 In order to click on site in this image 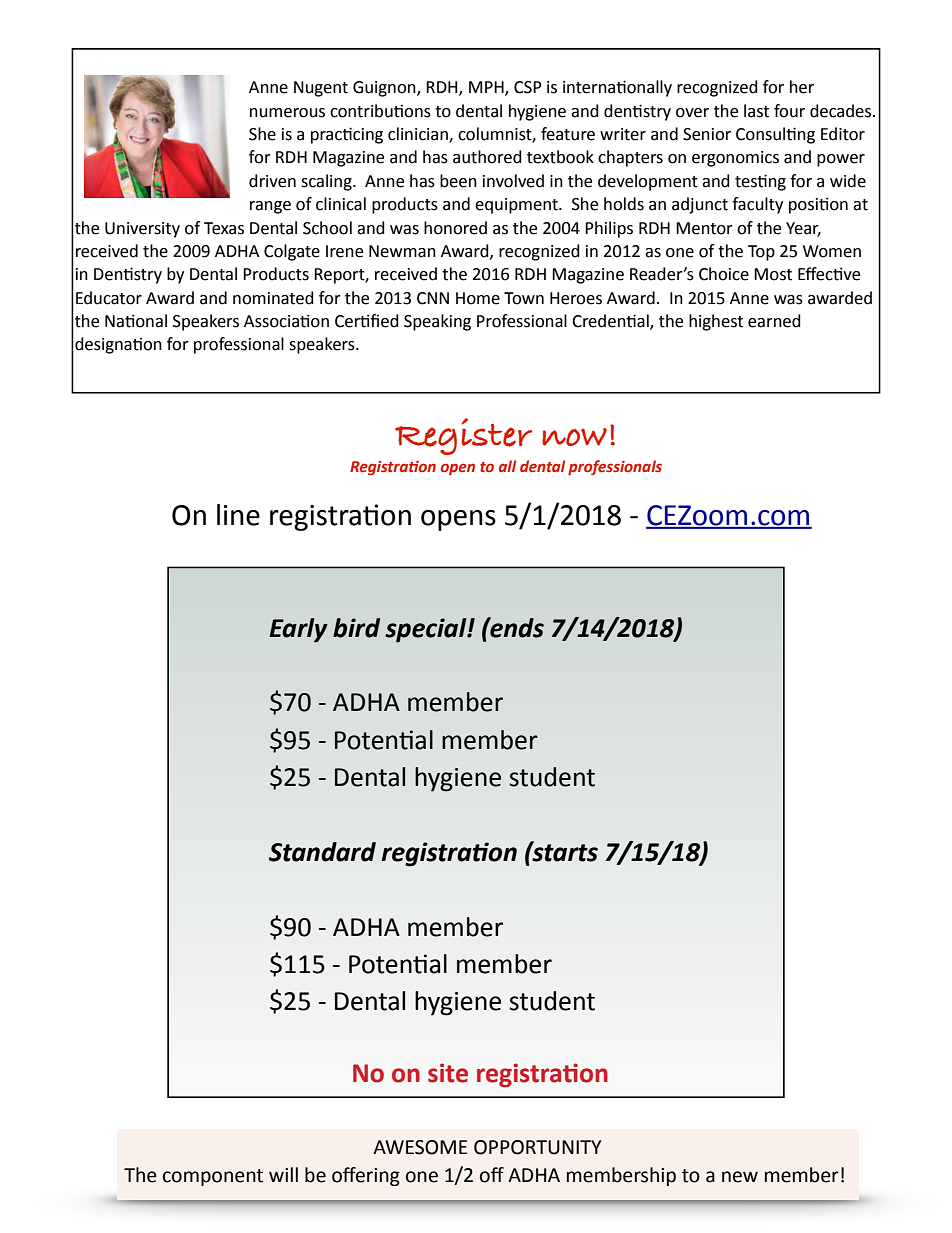, I will do `click(448, 1073)`.
